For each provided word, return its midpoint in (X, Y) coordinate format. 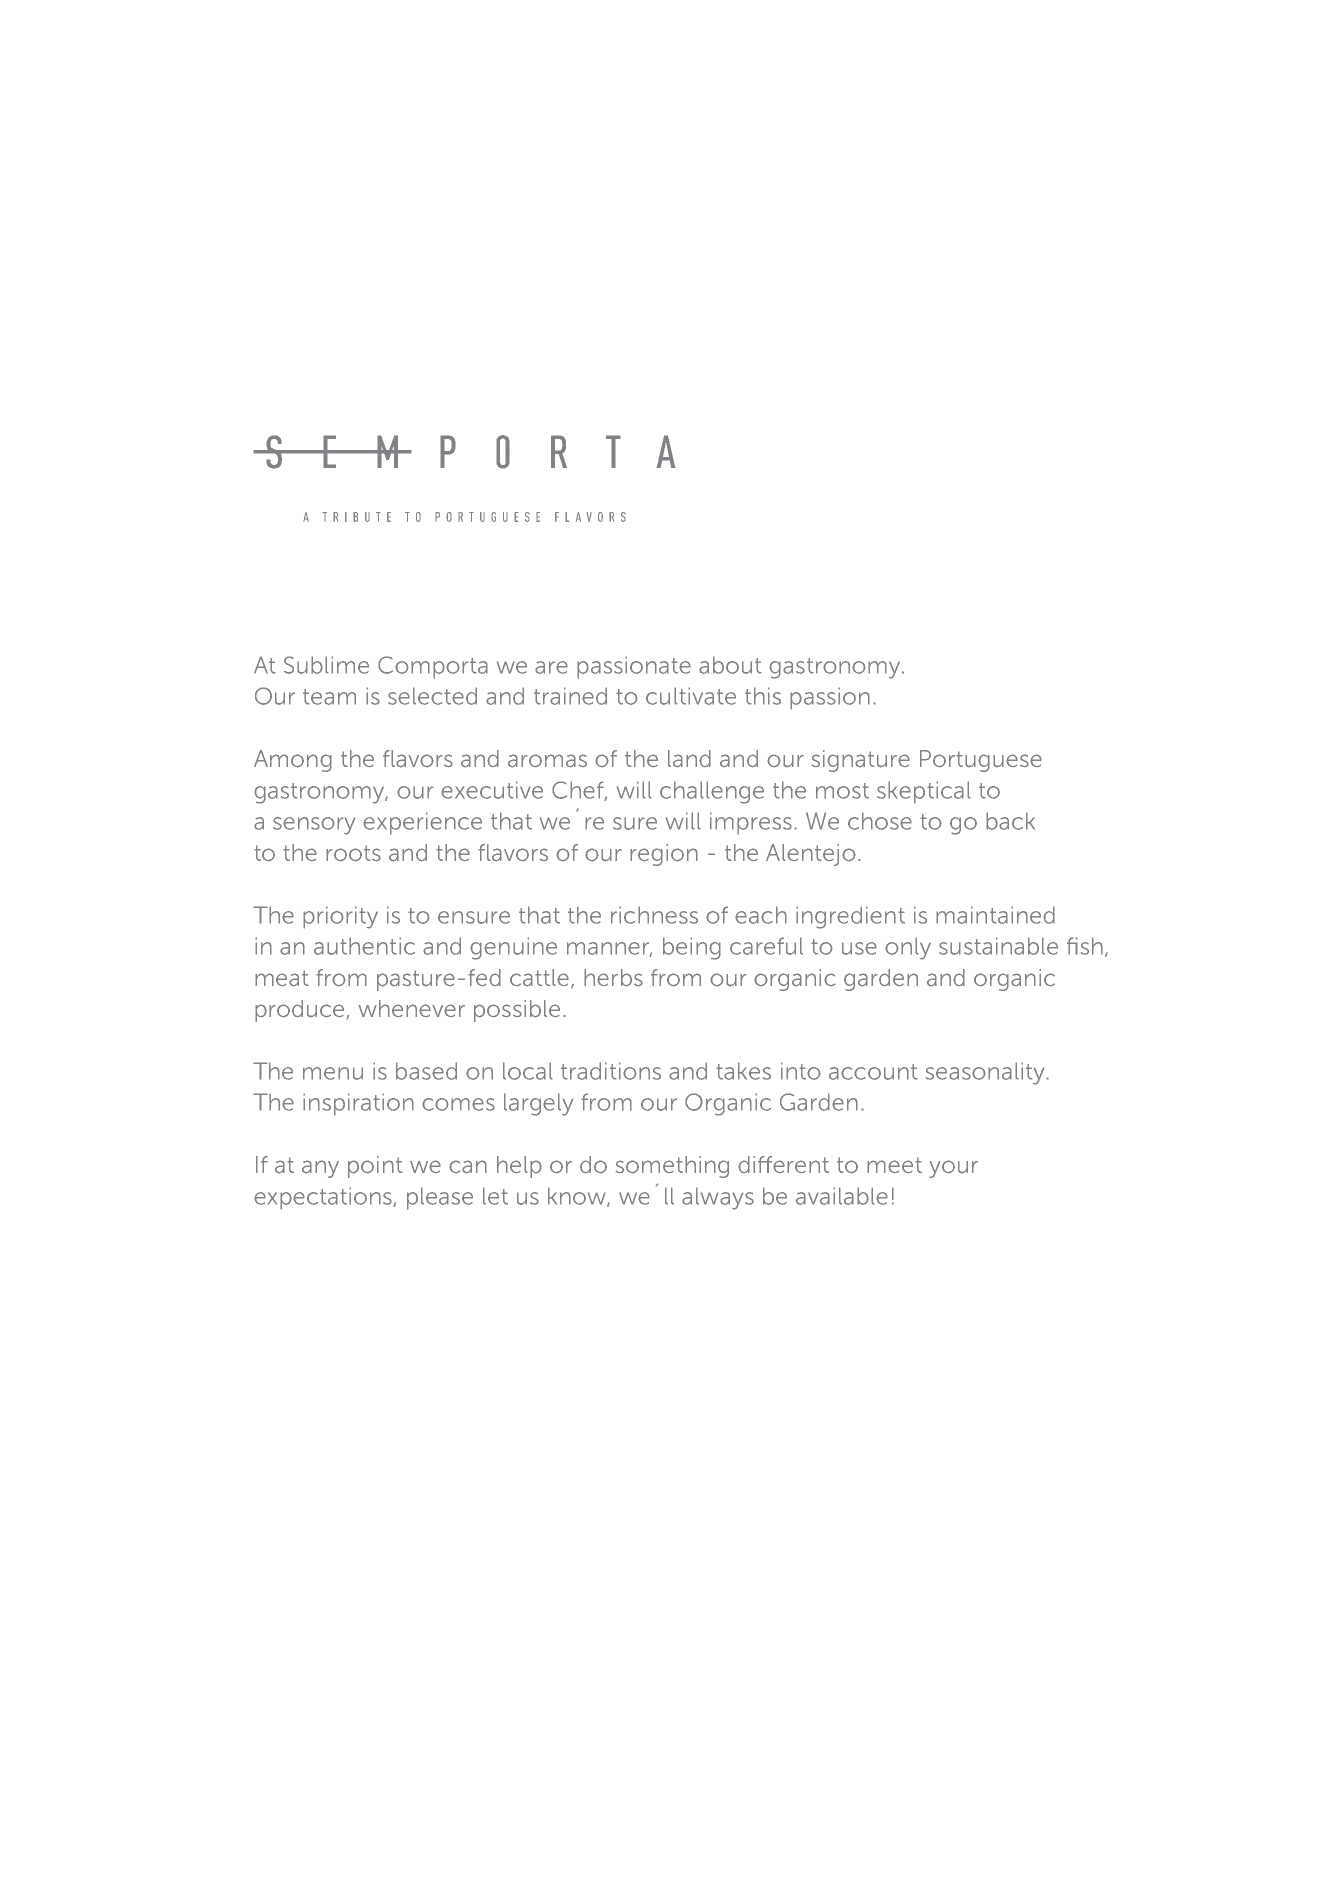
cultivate (691, 696)
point (375, 1167)
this (763, 696)
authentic (364, 946)
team (329, 697)
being (692, 948)
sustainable (998, 946)
